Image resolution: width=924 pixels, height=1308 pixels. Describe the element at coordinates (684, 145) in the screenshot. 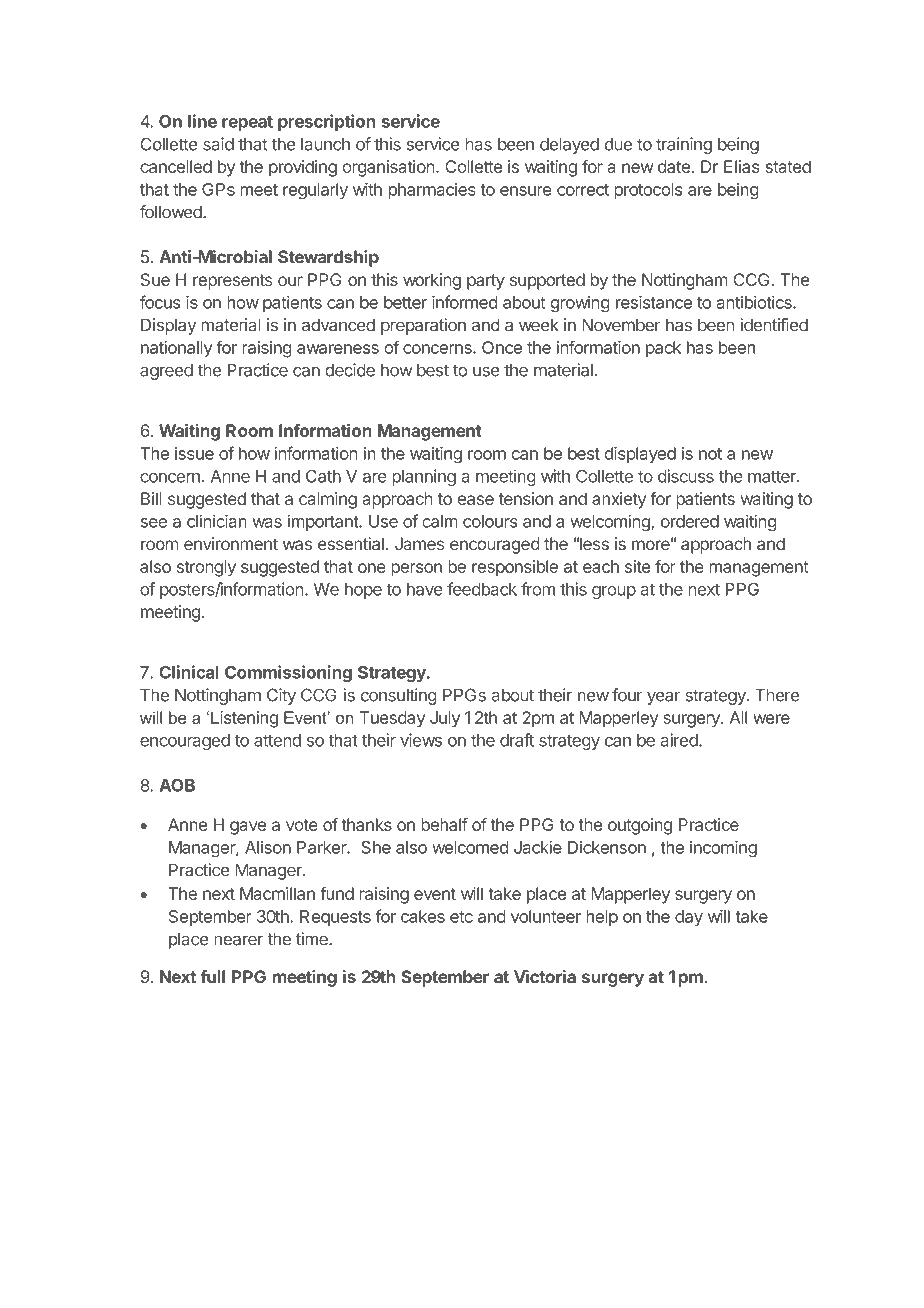

I see `training` at that location.
